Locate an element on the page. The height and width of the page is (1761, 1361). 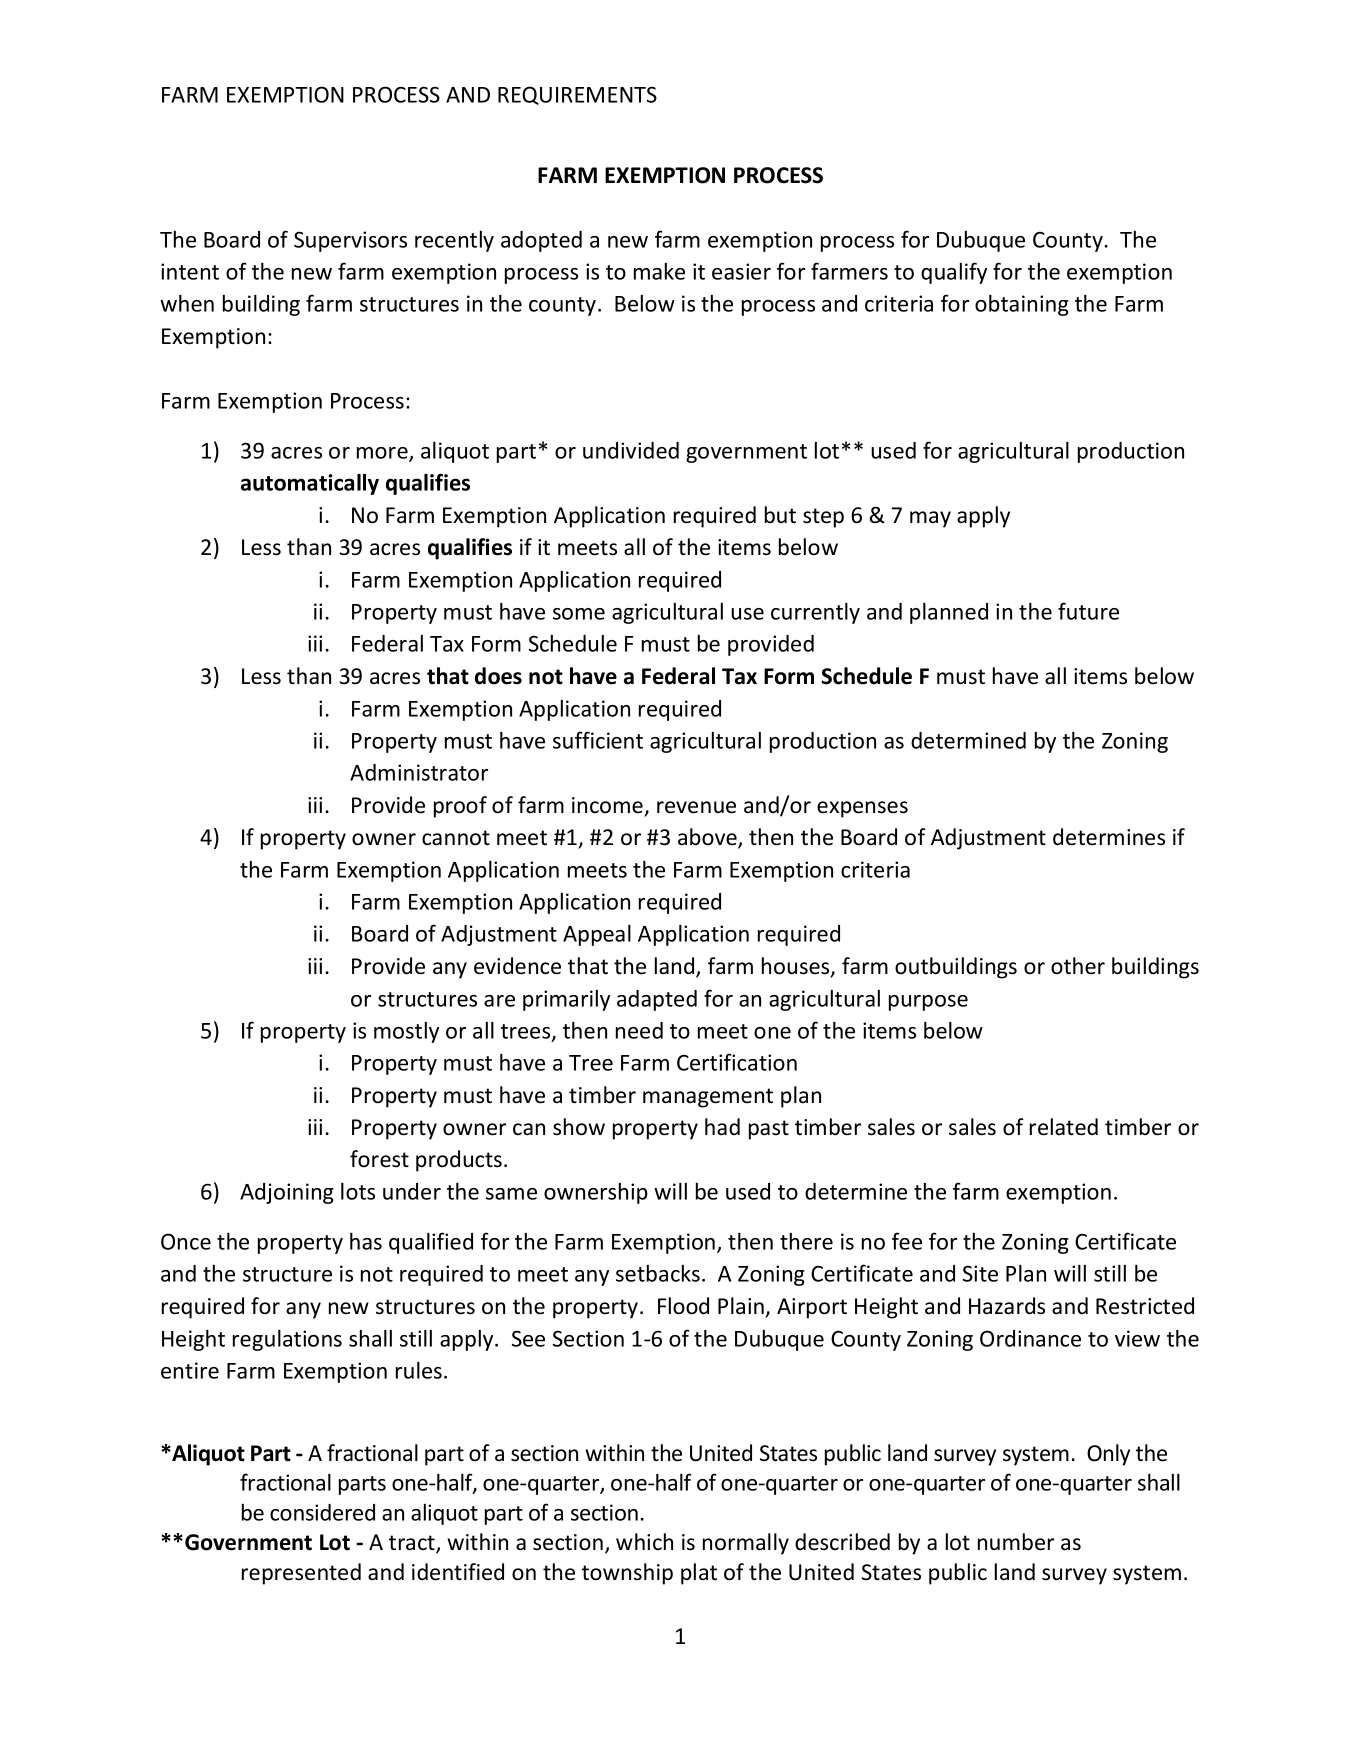
automatically is located at coordinates (310, 484).
